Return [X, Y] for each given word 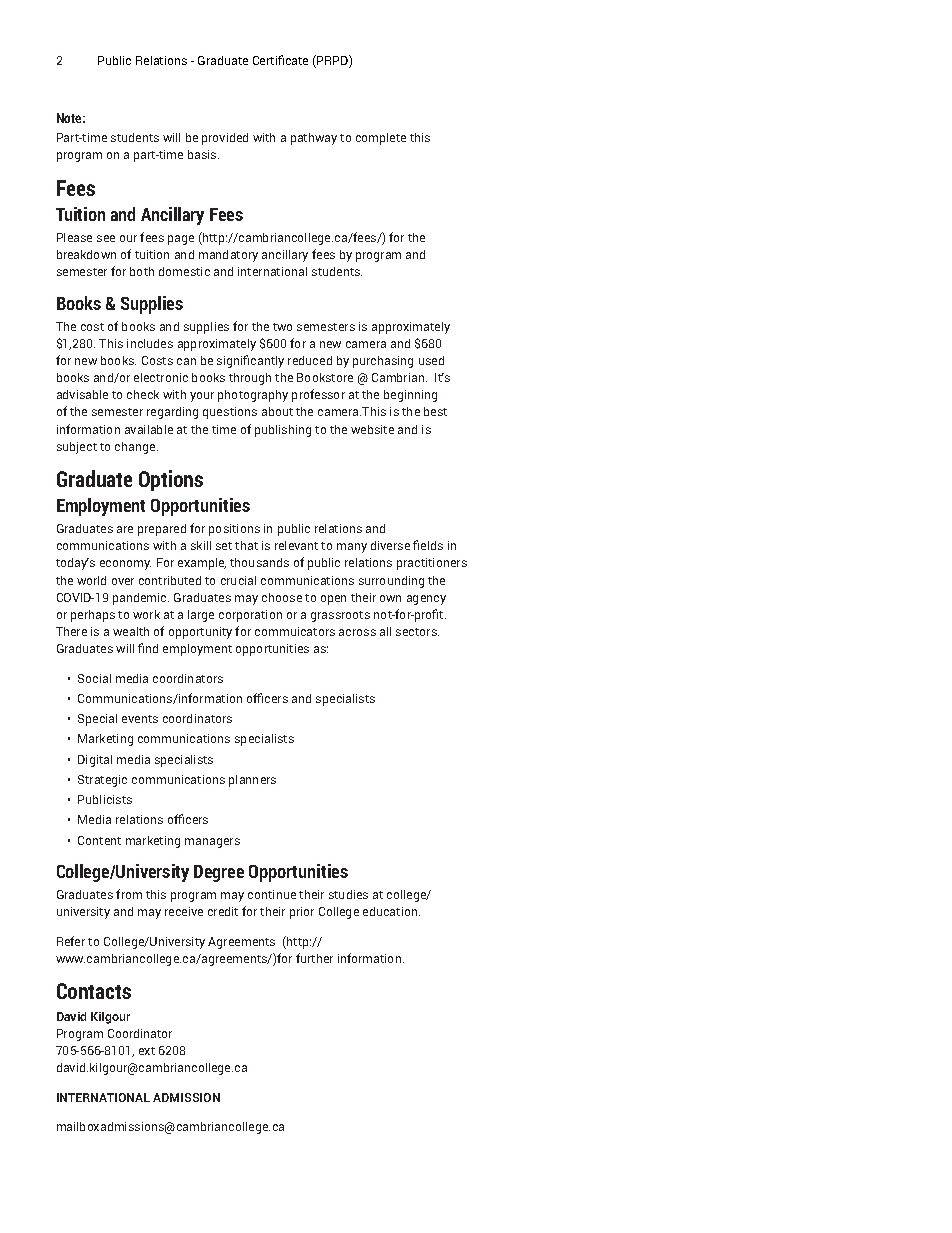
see [106, 238]
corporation [250, 616]
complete [381, 139]
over [123, 581]
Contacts [94, 991]
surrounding [391, 582]
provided [225, 139]
